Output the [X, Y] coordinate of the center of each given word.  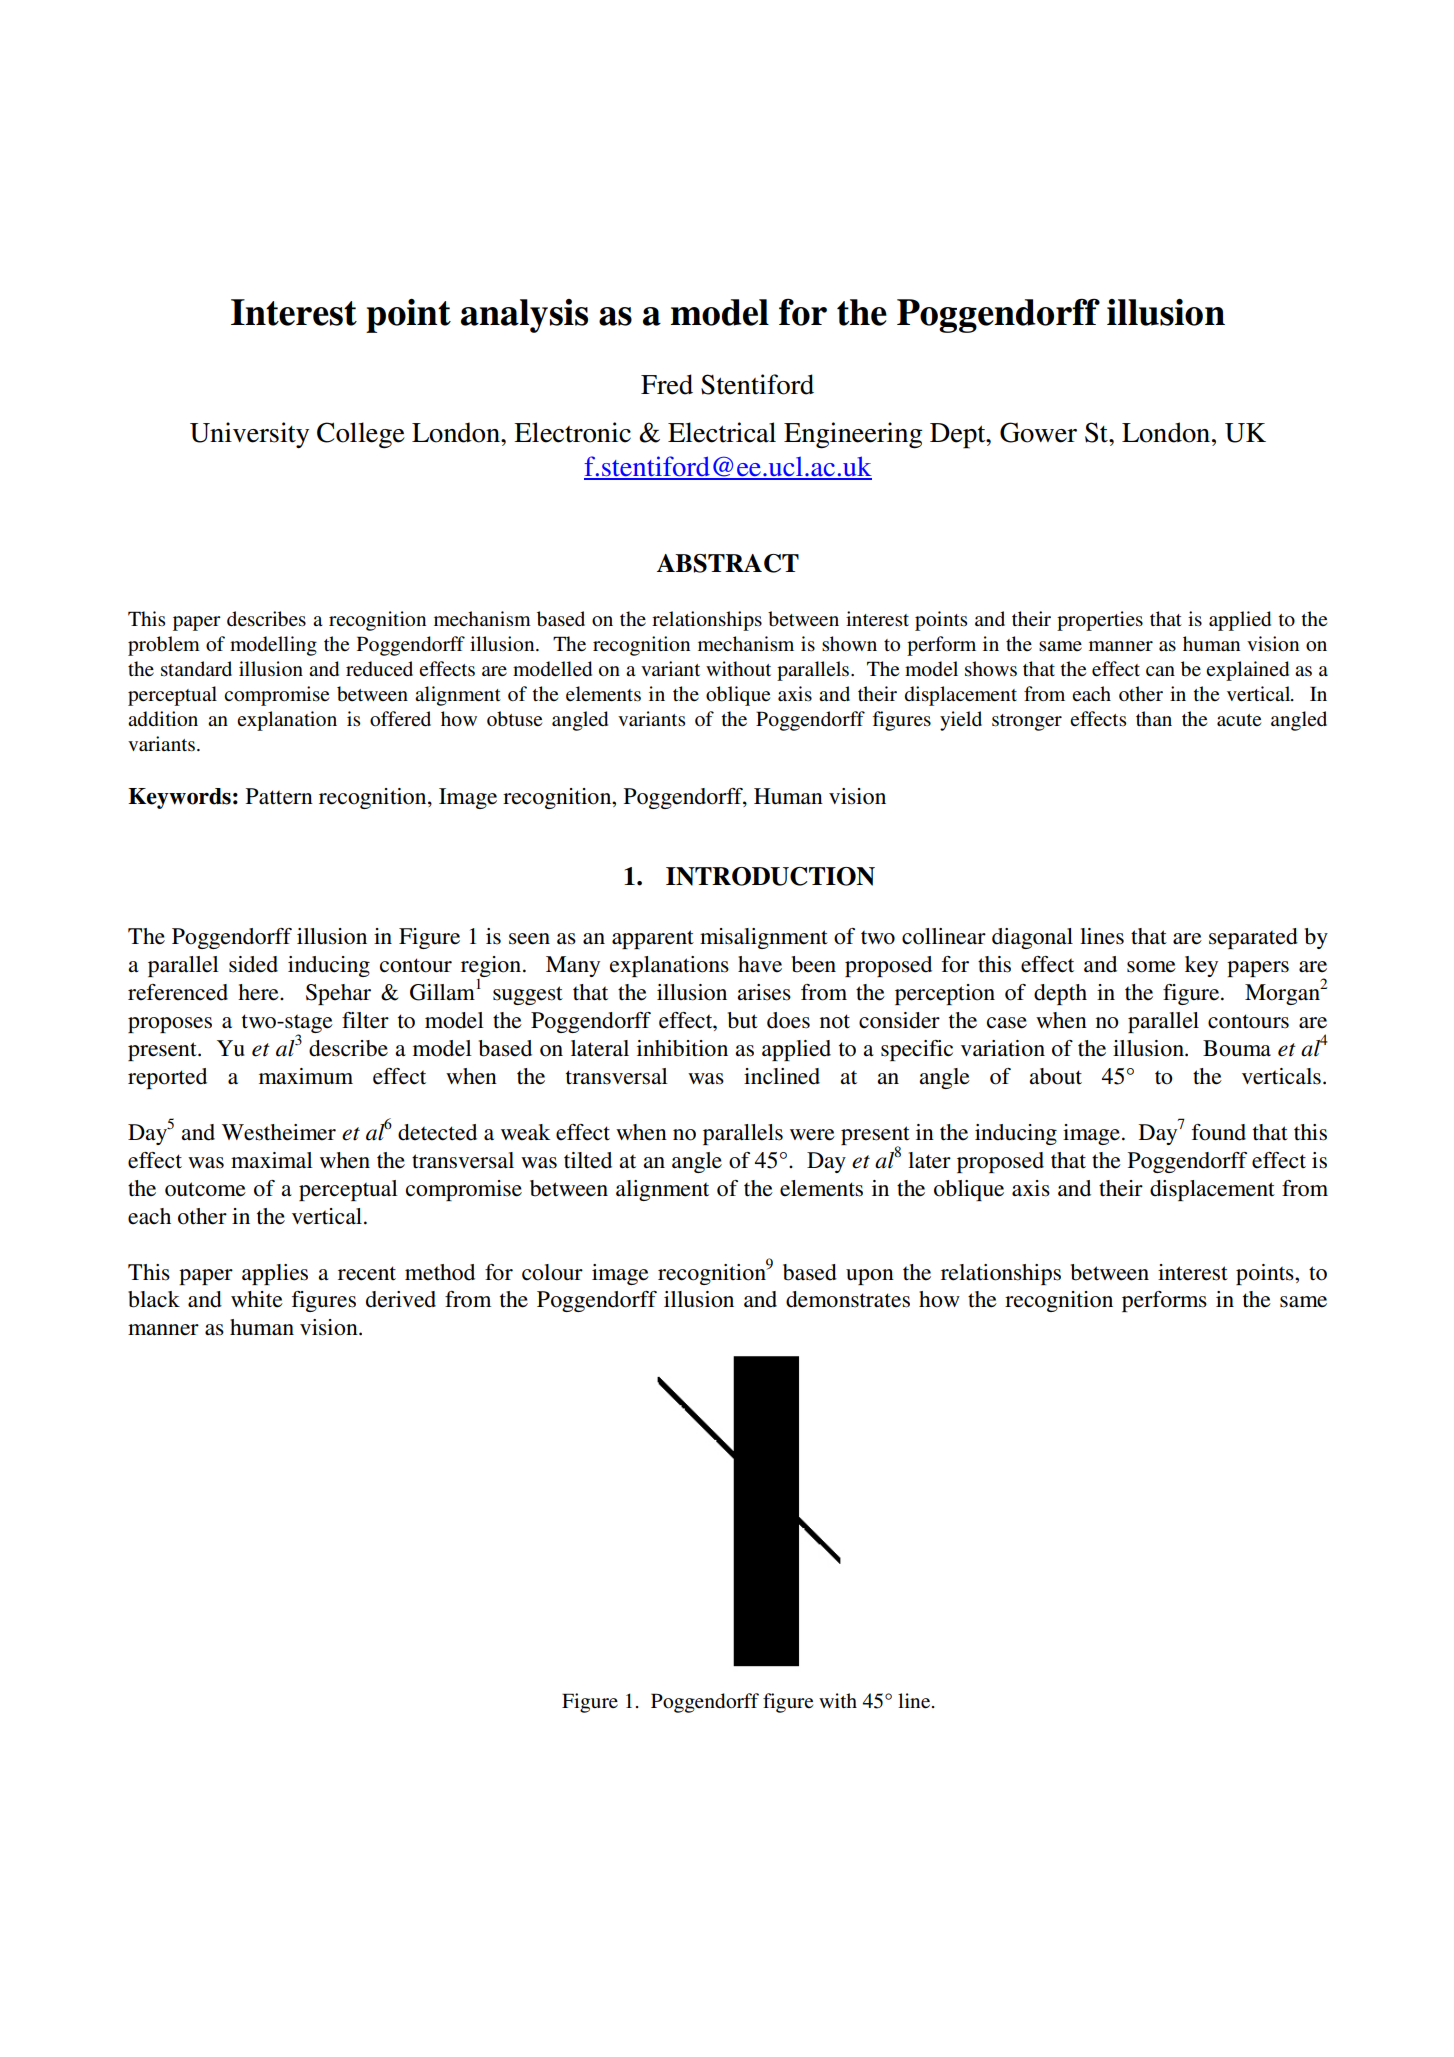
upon [870, 1277]
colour [552, 1272]
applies [275, 1274]
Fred [667, 384]
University [249, 435]
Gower [1038, 432]
